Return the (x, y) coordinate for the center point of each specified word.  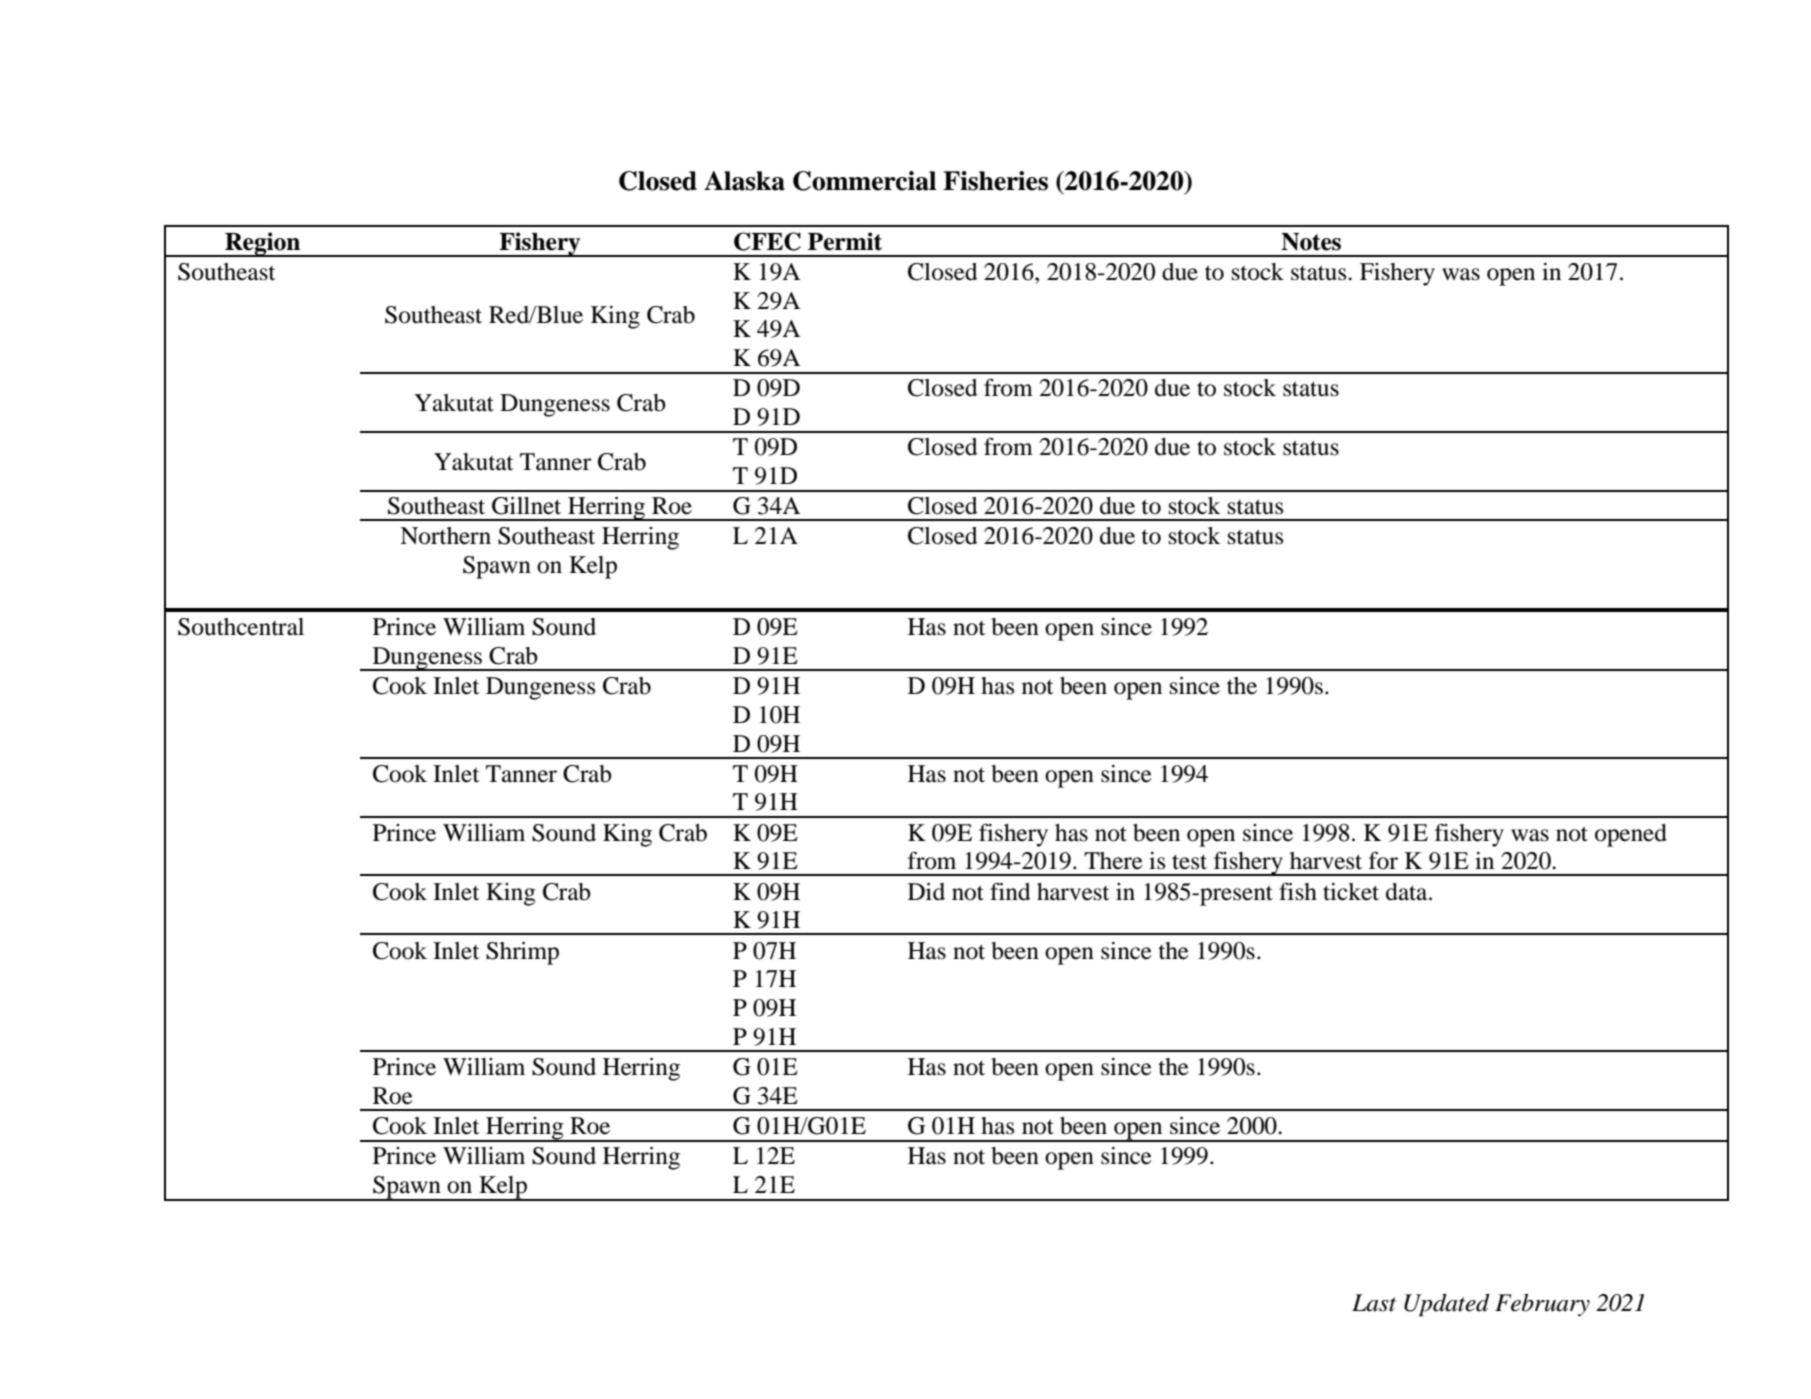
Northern (445, 536)
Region (263, 244)
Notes (1311, 242)
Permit (845, 241)
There (1113, 861)
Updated (1447, 1305)
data (1408, 892)
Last (1374, 1303)
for (1383, 860)
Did (926, 892)
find (1010, 891)
